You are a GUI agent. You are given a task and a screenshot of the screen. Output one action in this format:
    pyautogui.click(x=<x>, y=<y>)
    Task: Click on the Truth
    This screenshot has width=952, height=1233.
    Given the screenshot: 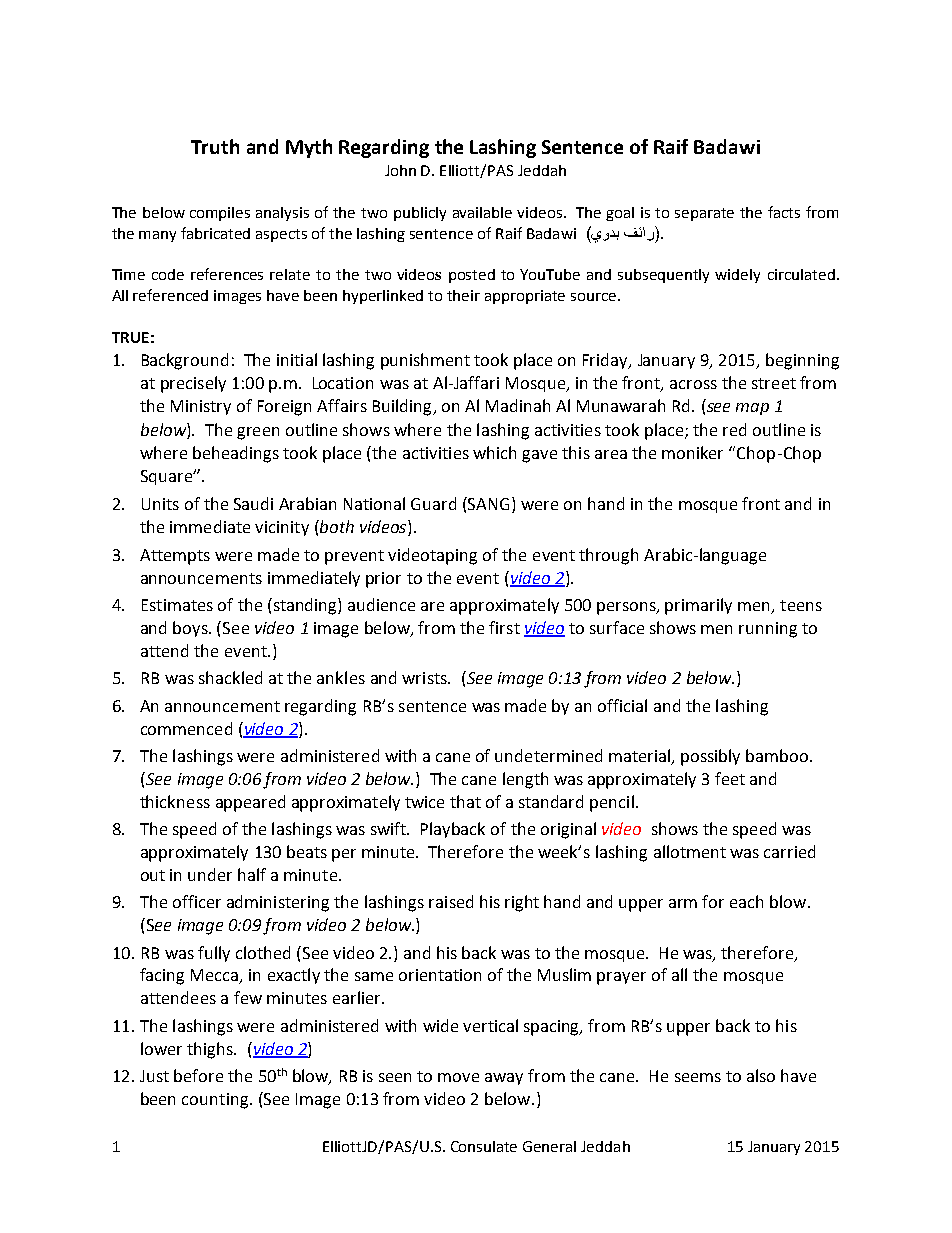 What is the action you would take?
    pyautogui.click(x=215, y=146)
